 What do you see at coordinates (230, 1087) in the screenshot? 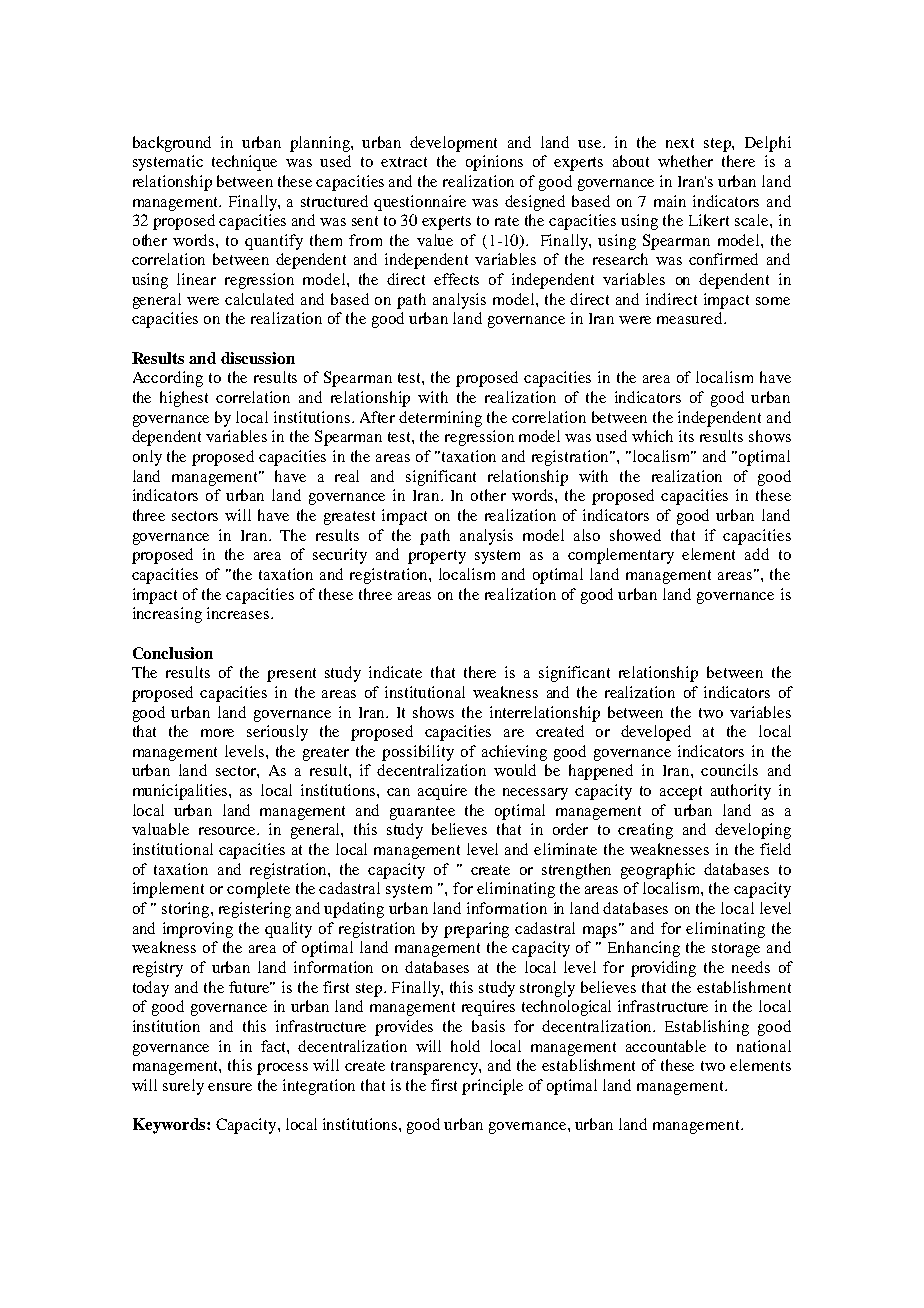
I see `ensure` at bounding box center [230, 1087].
